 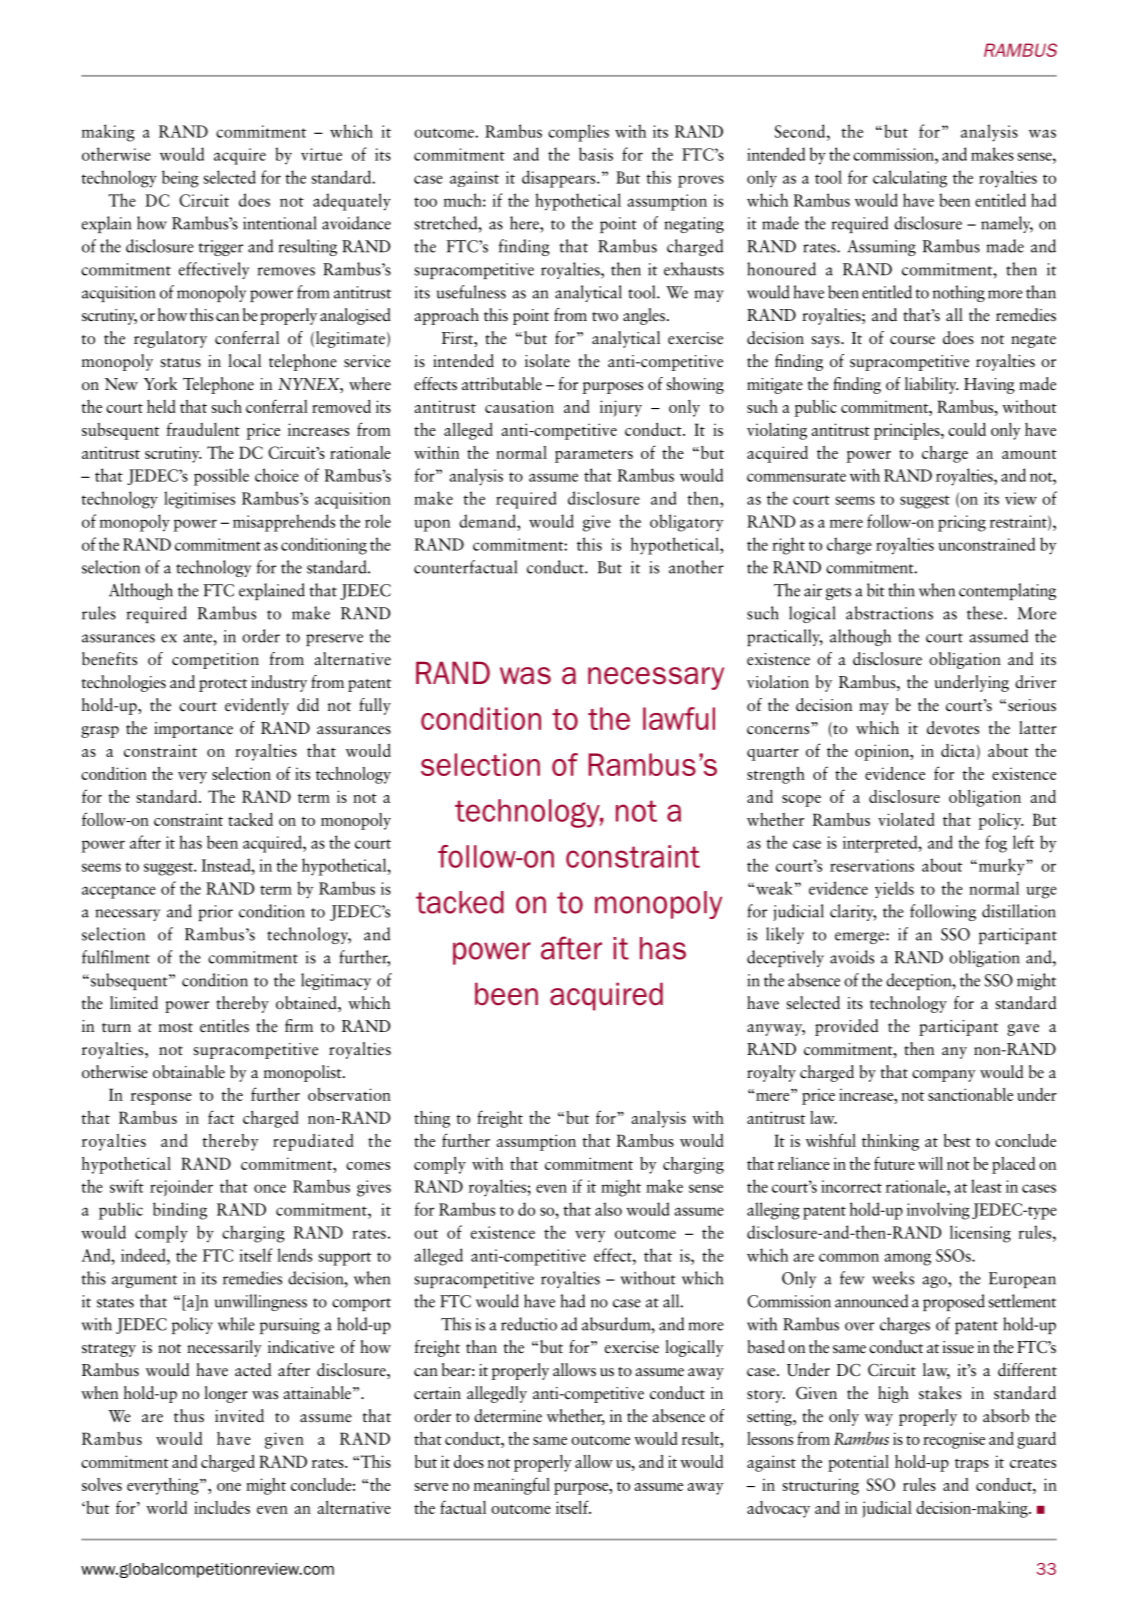 What do you see at coordinates (221, 477) in the screenshot?
I see `possible` at bounding box center [221, 477].
